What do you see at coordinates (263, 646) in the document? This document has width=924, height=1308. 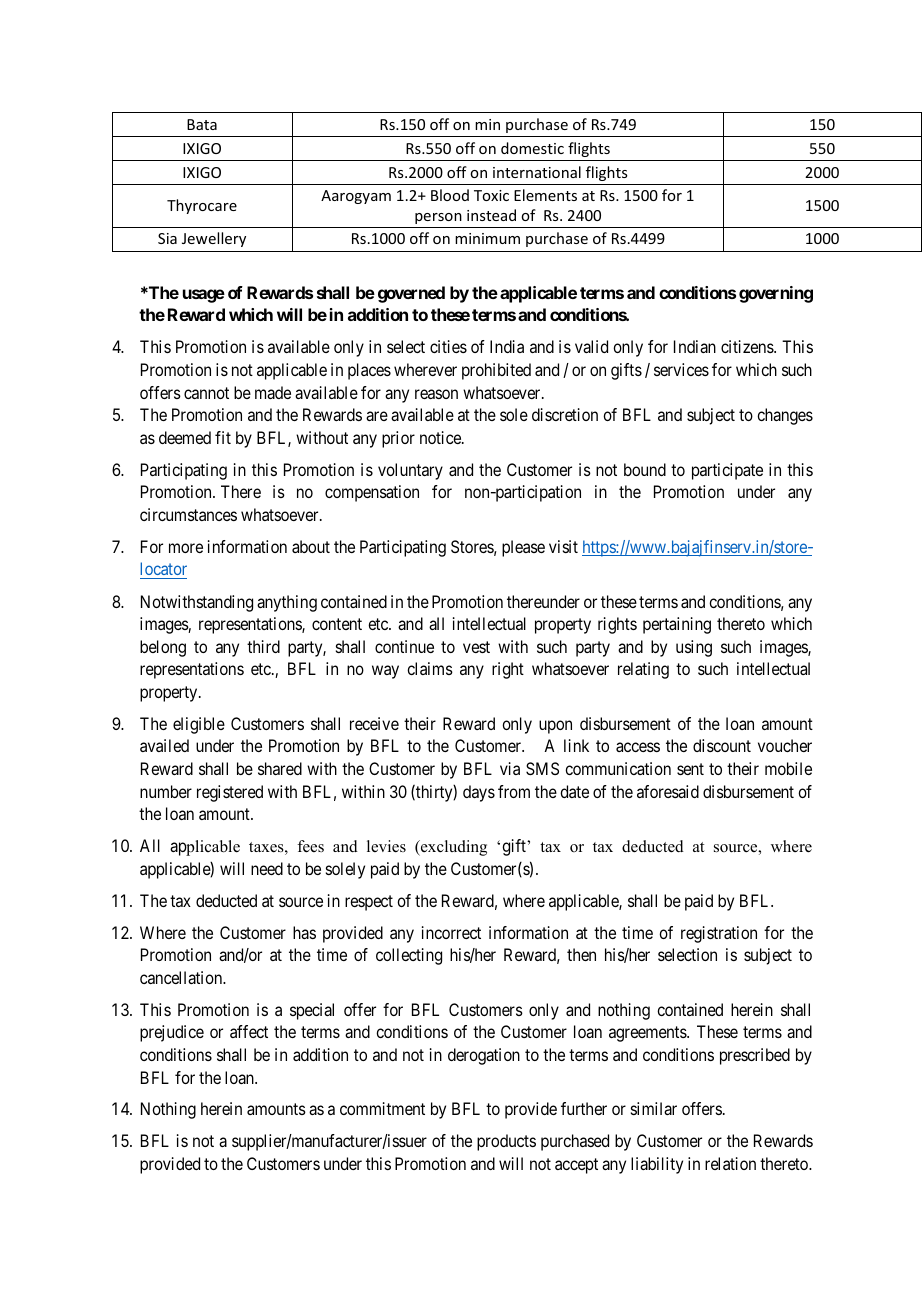 I see `third` at bounding box center [263, 646].
